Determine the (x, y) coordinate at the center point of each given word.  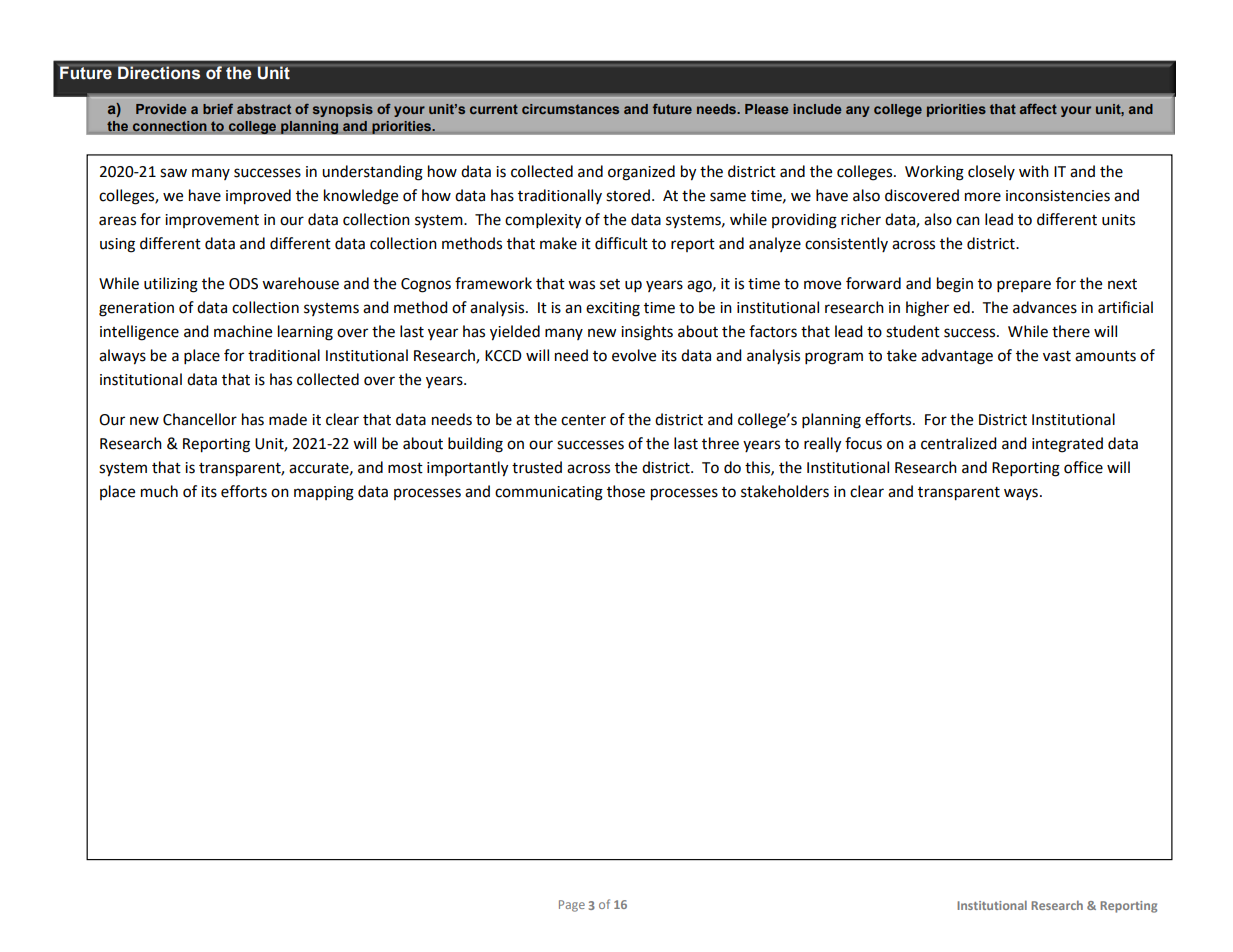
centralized (959, 443)
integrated (1067, 445)
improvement (212, 221)
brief (218, 109)
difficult (621, 243)
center (583, 420)
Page (572, 906)
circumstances (570, 109)
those (626, 491)
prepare (1024, 286)
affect (1038, 109)
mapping (324, 493)
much (159, 491)
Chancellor (200, 419)
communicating (549, 493)
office (1083, 467)
